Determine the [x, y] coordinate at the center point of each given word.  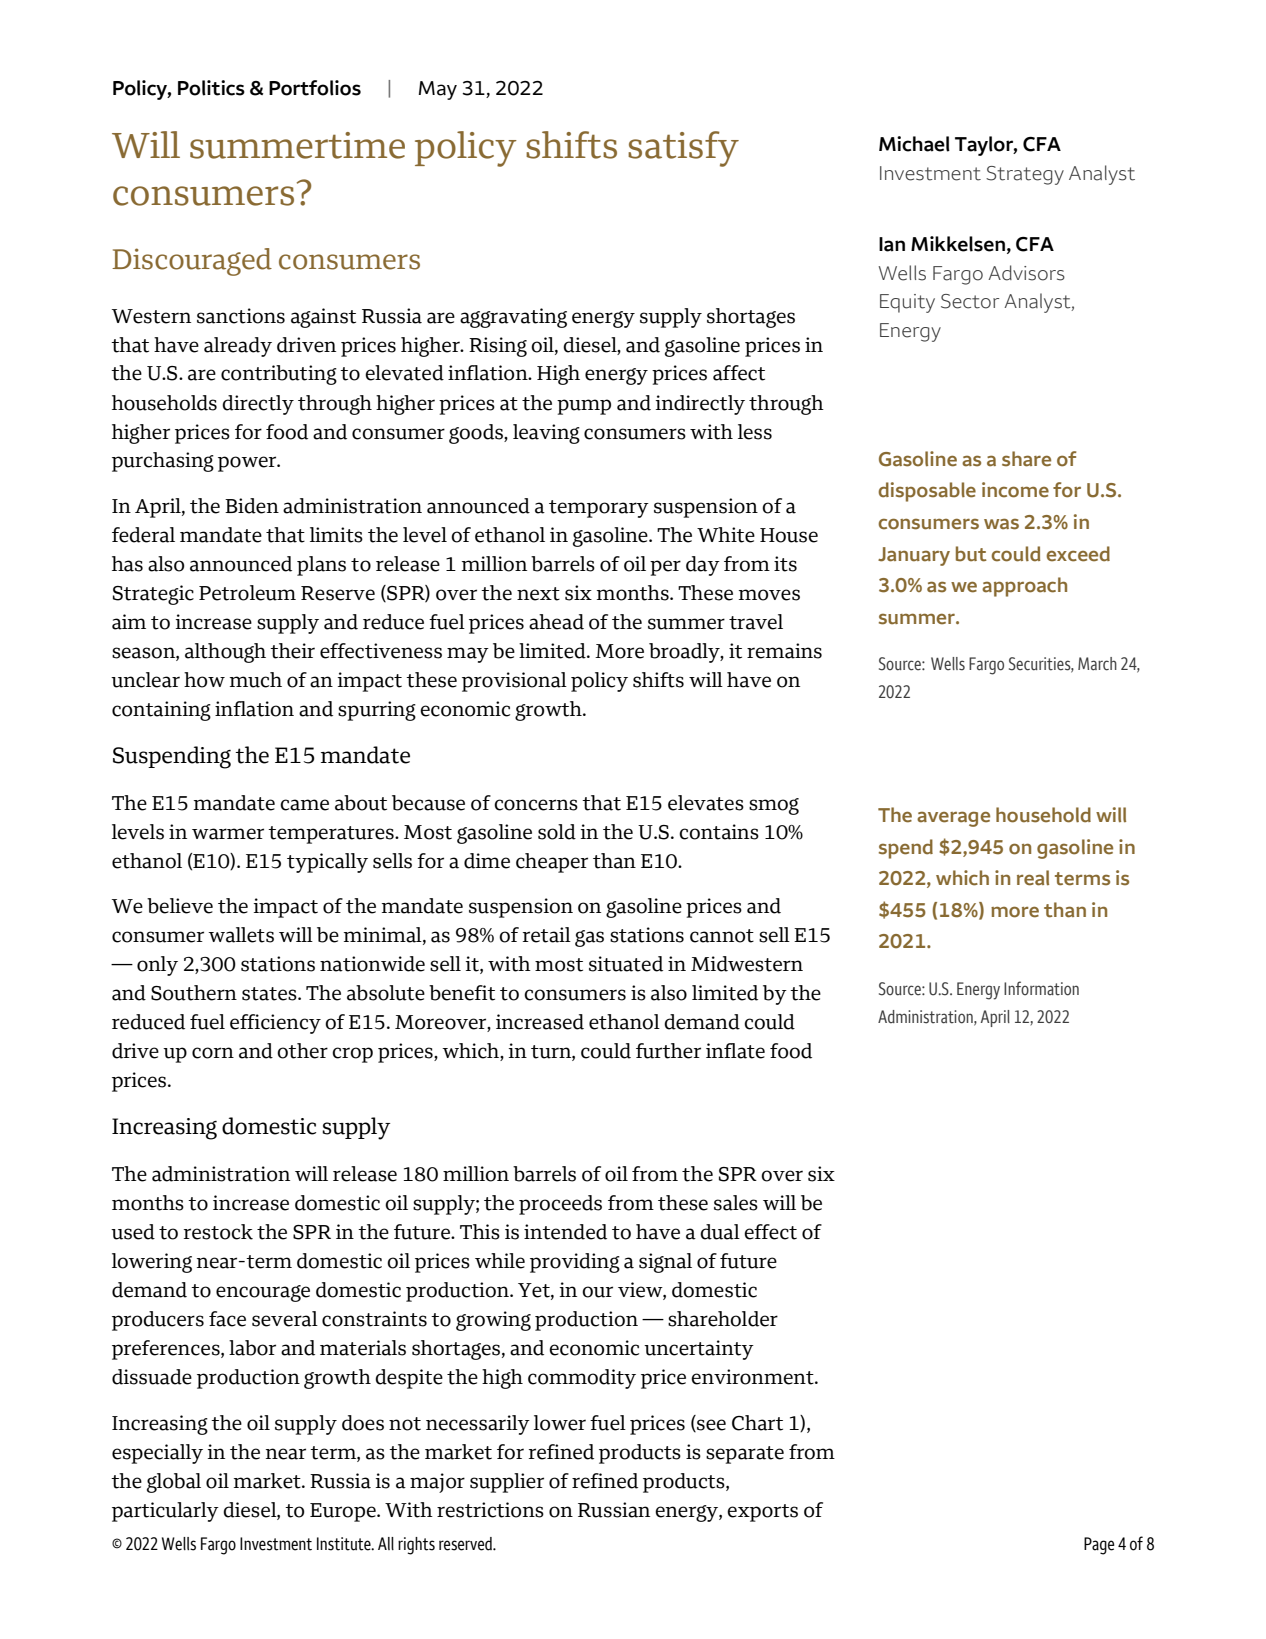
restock [218, 1232]
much [256, 680]
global [174, 1483]
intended [565, 1232]
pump [584, 407]
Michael [914, 144]
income [1015, 490]
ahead [556, 622]
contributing [279, 375]
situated [626, 964]
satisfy [683, 149]
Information [1041, 988]
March [1097, 664]
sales [736, 1203]
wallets [241, 935]
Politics [211, 88]
